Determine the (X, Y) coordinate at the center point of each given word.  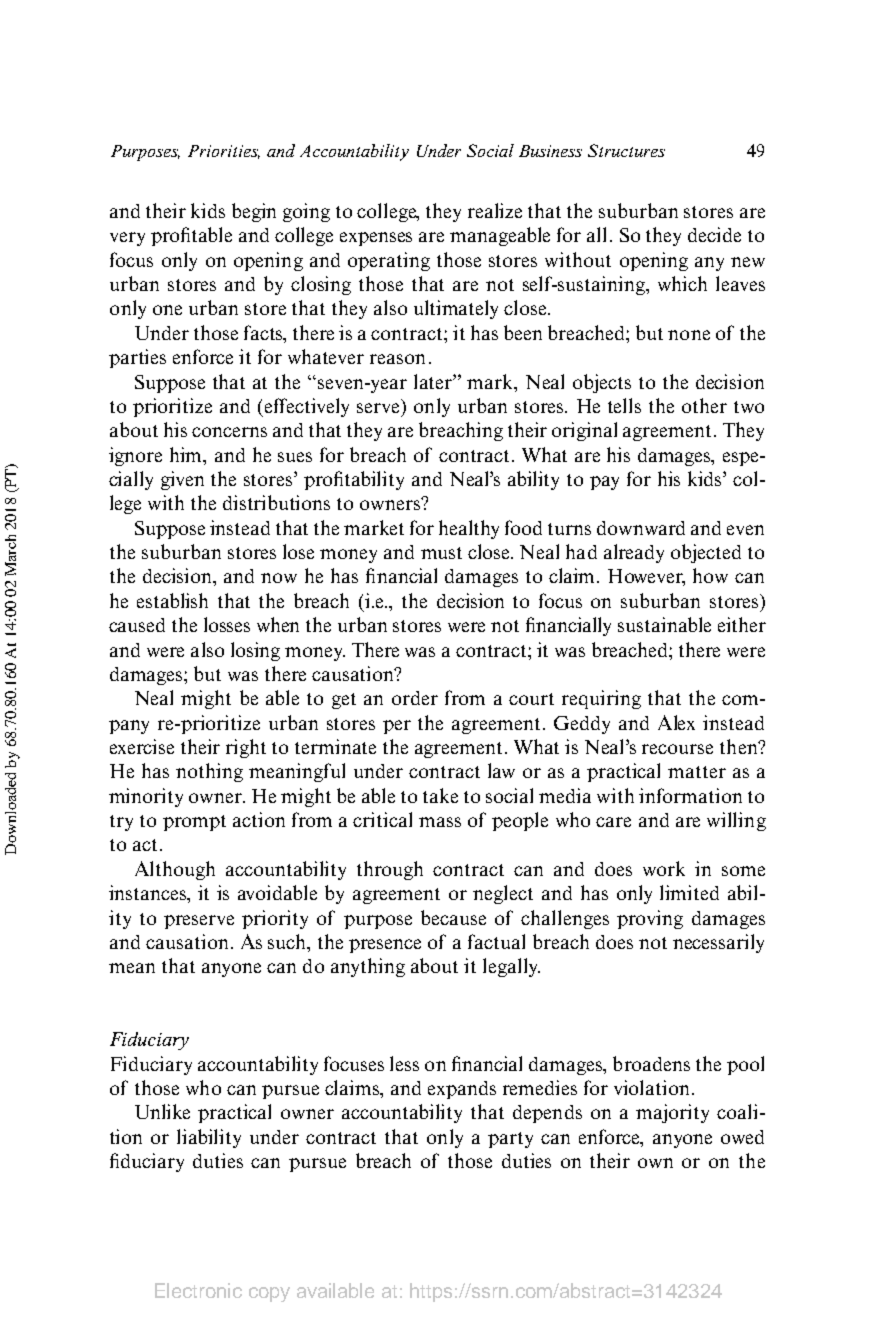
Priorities (224, 152)
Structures (626, 150)
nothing (209, 772)
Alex (676, 722)
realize (495, 210)
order (415, 698)
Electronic (198, 1290)
